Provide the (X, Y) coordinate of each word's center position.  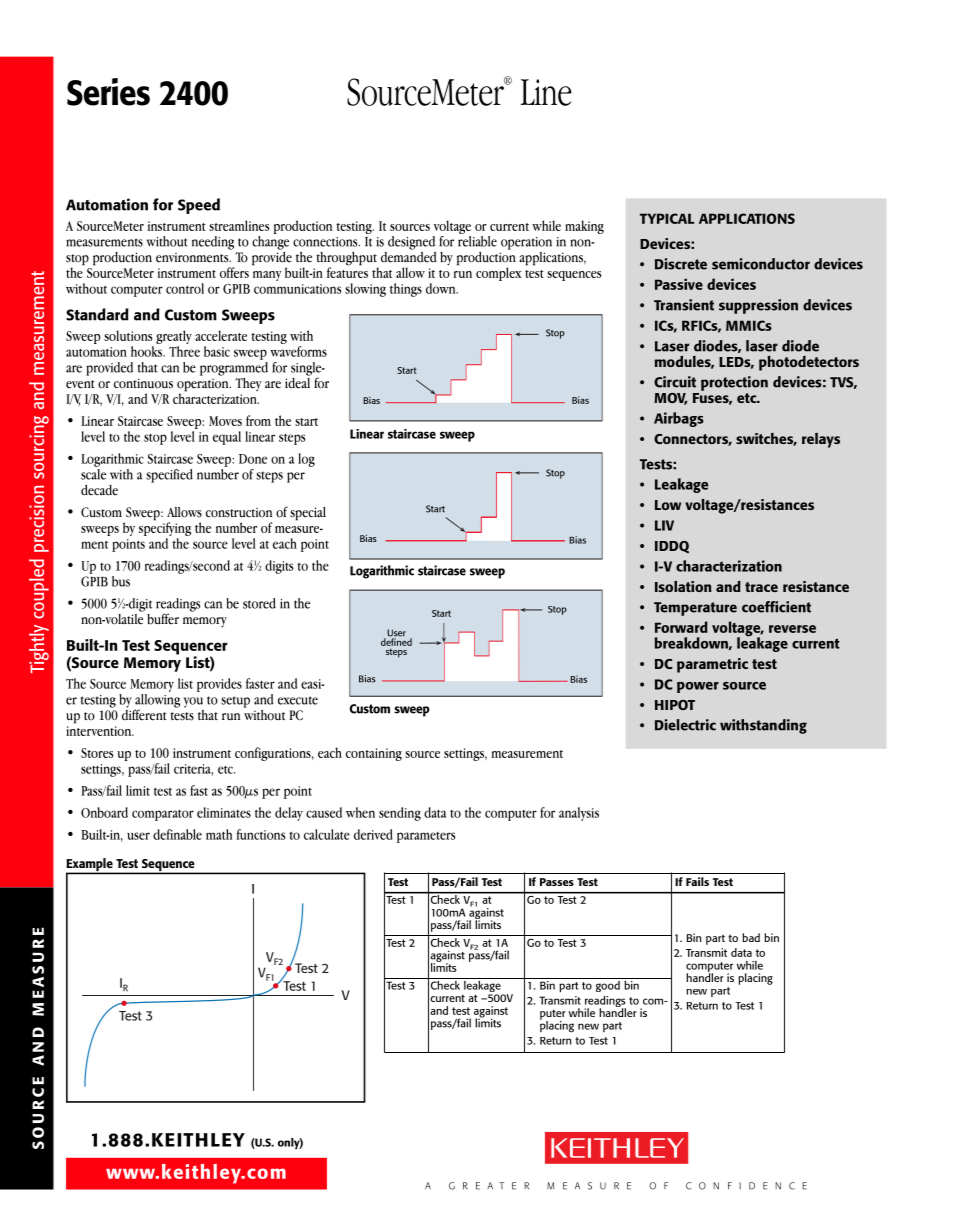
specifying (165, 528)
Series (108, 92)
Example (90, 866)
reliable (477, 241)
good (607, 985)
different (144, 714)
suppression (758, 306)
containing (374, 754)
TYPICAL (667, 218)
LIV (664, 525)
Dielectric (685, 725)
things (406, 290)
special (308, 514)
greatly (174, 338)
